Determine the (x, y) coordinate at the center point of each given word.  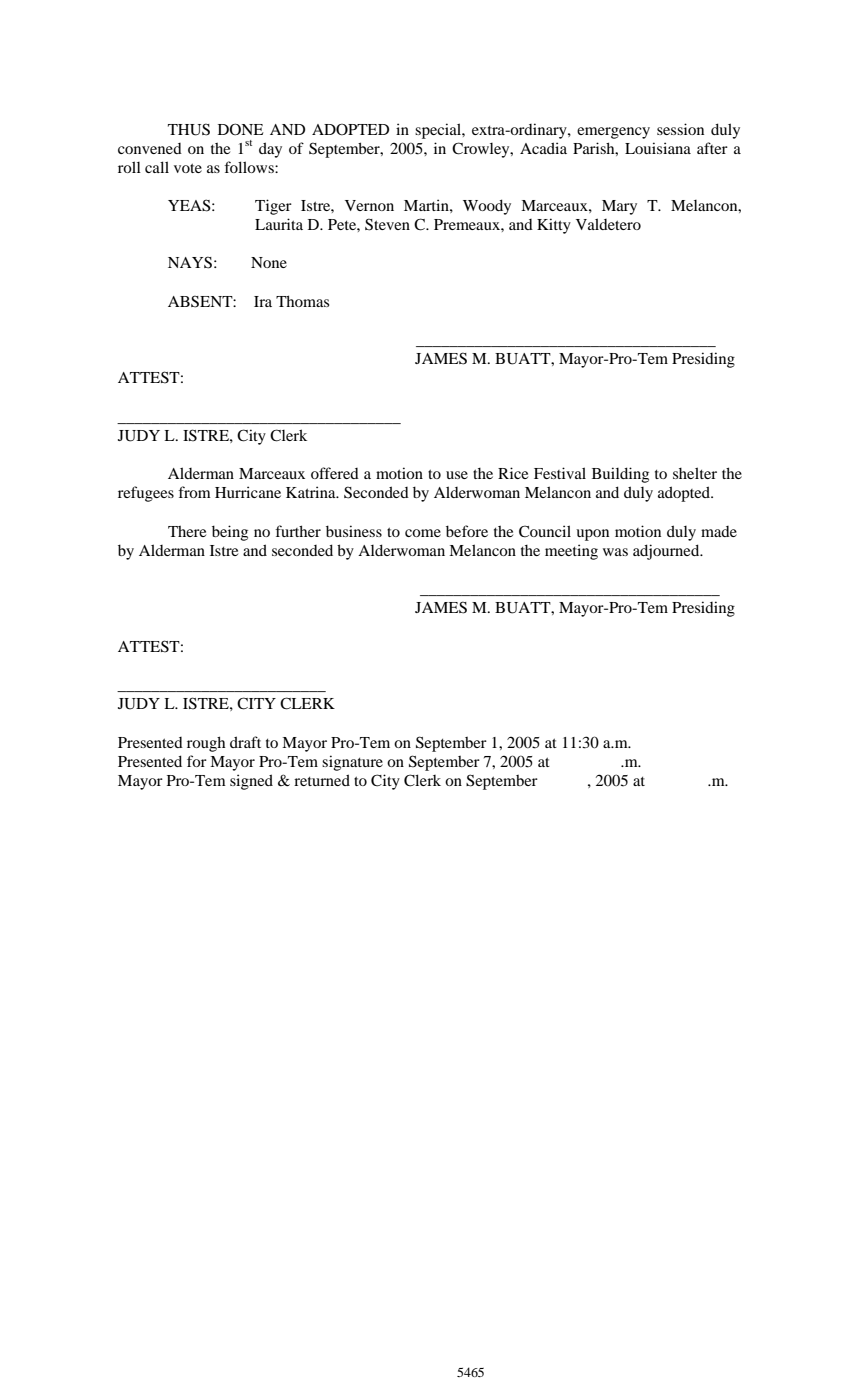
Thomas (302, 301)
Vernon (369, 205)
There (187, 531)
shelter (695, 473)
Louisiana (658, 148)
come (423, 533)
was (615, 552)
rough (206, 744)
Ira (263, 301)
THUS (189, 129)
